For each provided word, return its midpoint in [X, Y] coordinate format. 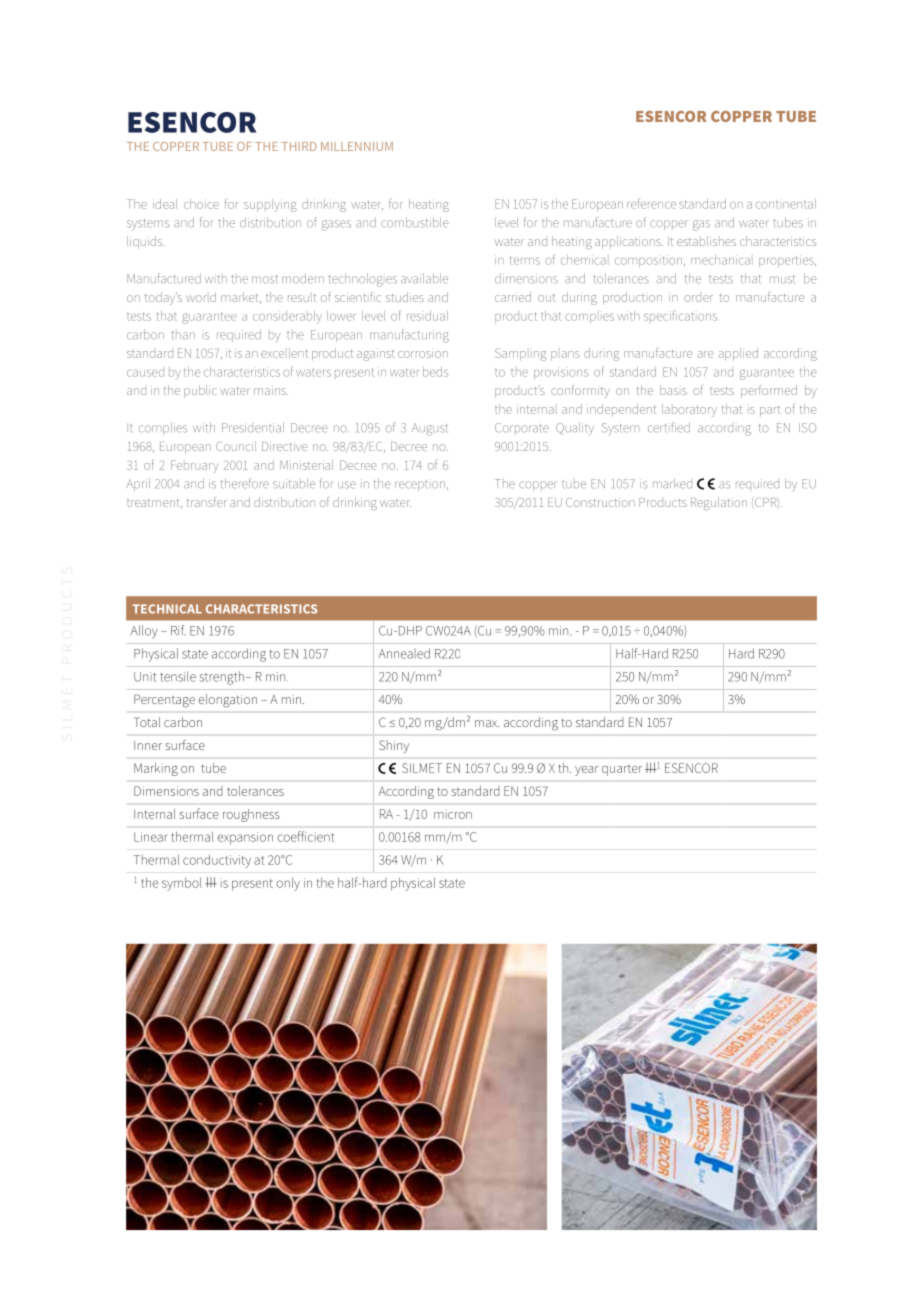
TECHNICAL [167, 609]
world [201, 297]
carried [513, 297]
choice [201, 204]
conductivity [217, 861]
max [487, 723]
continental [786, 204]
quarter [622, 770]
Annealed [404, 653]
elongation [227, 701]
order [698, 298]
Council [236, 446]
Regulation [719, 503]
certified [669, 427]
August [430, 429]
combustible [415, 222]
